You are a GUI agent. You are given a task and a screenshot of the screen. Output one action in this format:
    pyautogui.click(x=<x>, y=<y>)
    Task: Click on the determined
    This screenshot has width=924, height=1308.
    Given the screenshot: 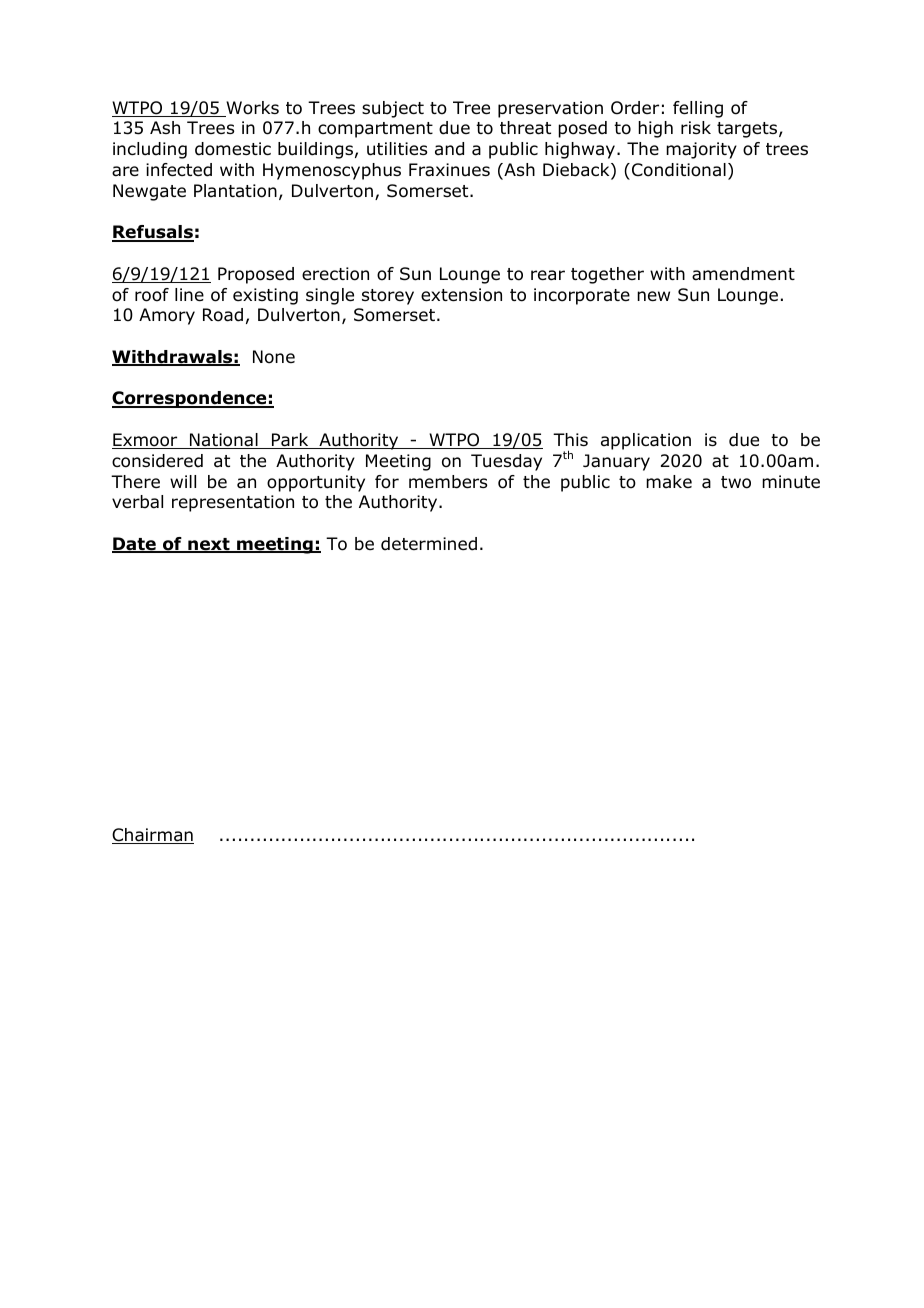 What is the action you would take?
    pyautogui.click(x=429, y=544)
